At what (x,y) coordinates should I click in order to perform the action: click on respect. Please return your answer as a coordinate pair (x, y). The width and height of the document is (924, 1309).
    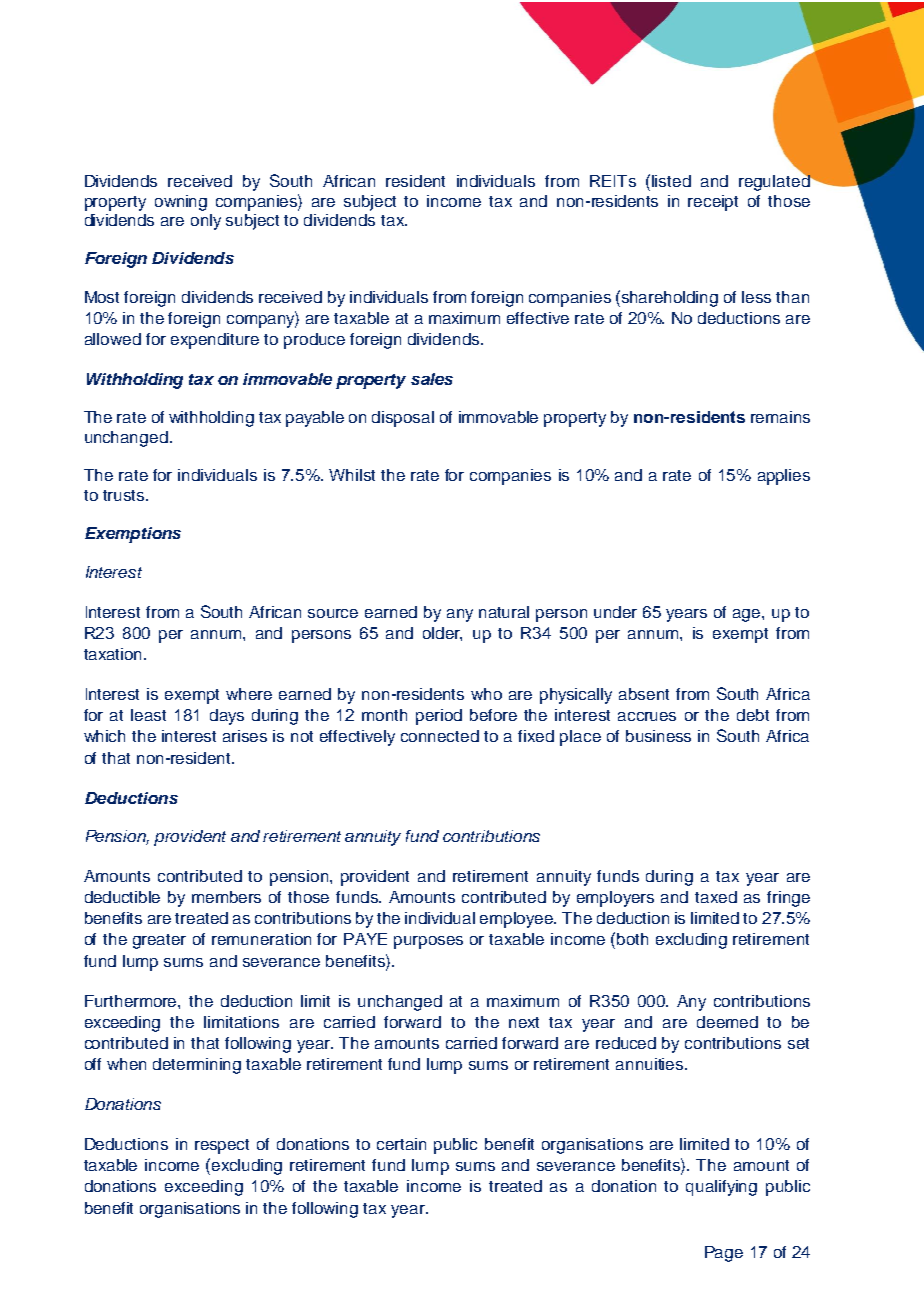
    Looking at the image, I should click on (222, 1146).
